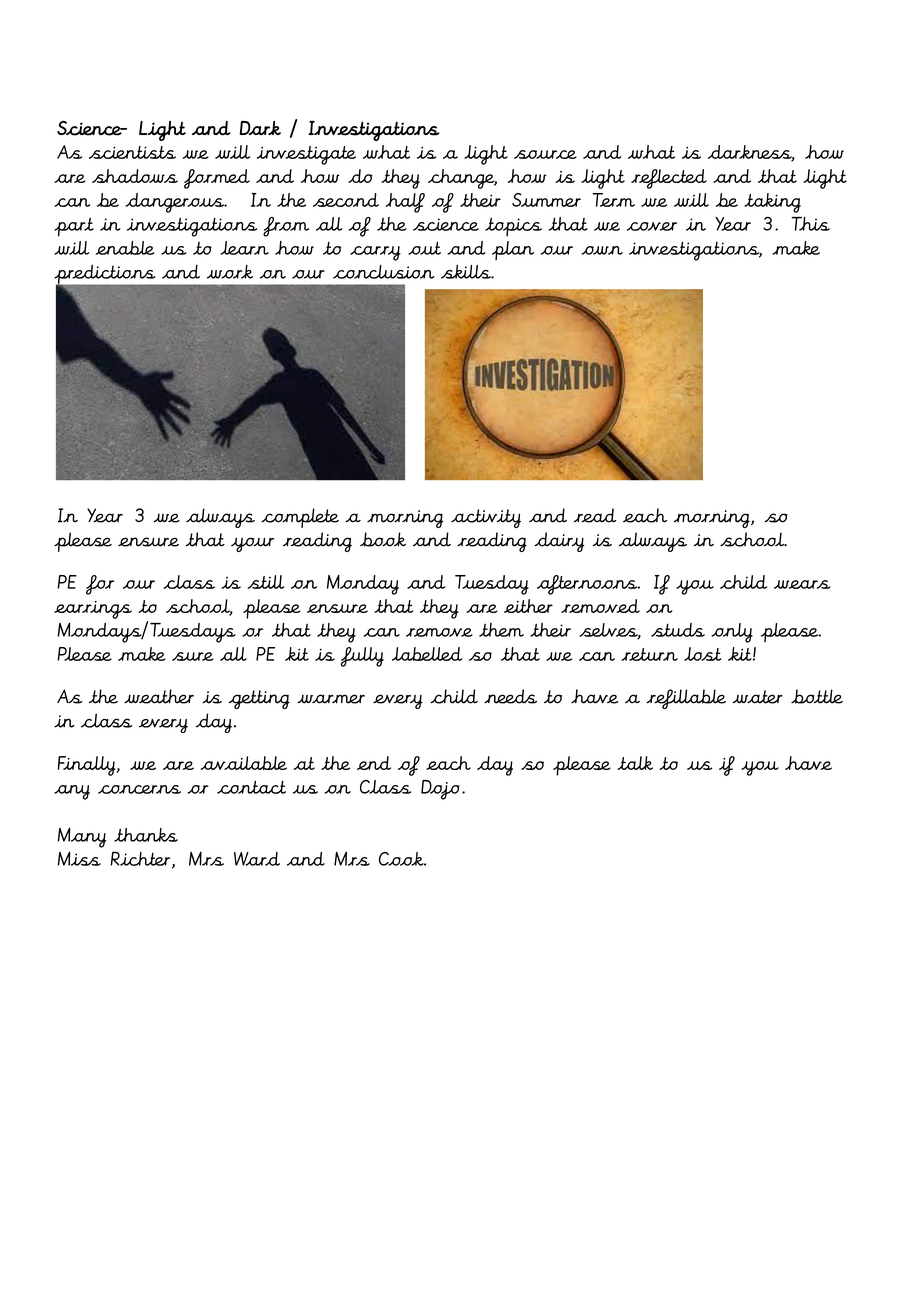 This page has width=924, height=1308. Describe the element at coordinates (159, 696) in the page. I see `weather` at that location.
